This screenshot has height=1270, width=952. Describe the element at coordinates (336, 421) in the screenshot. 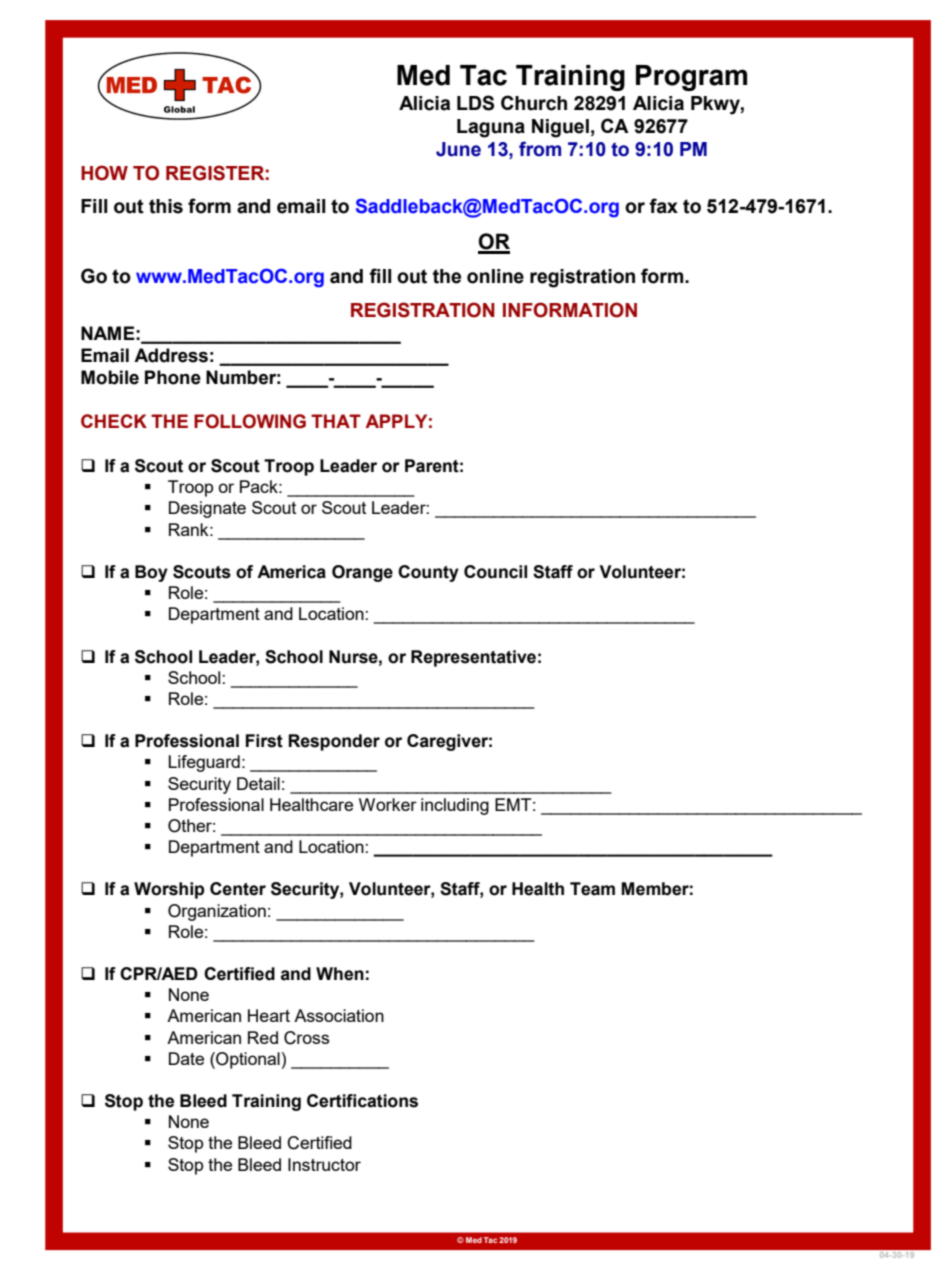

I see `THAT` at that location.
